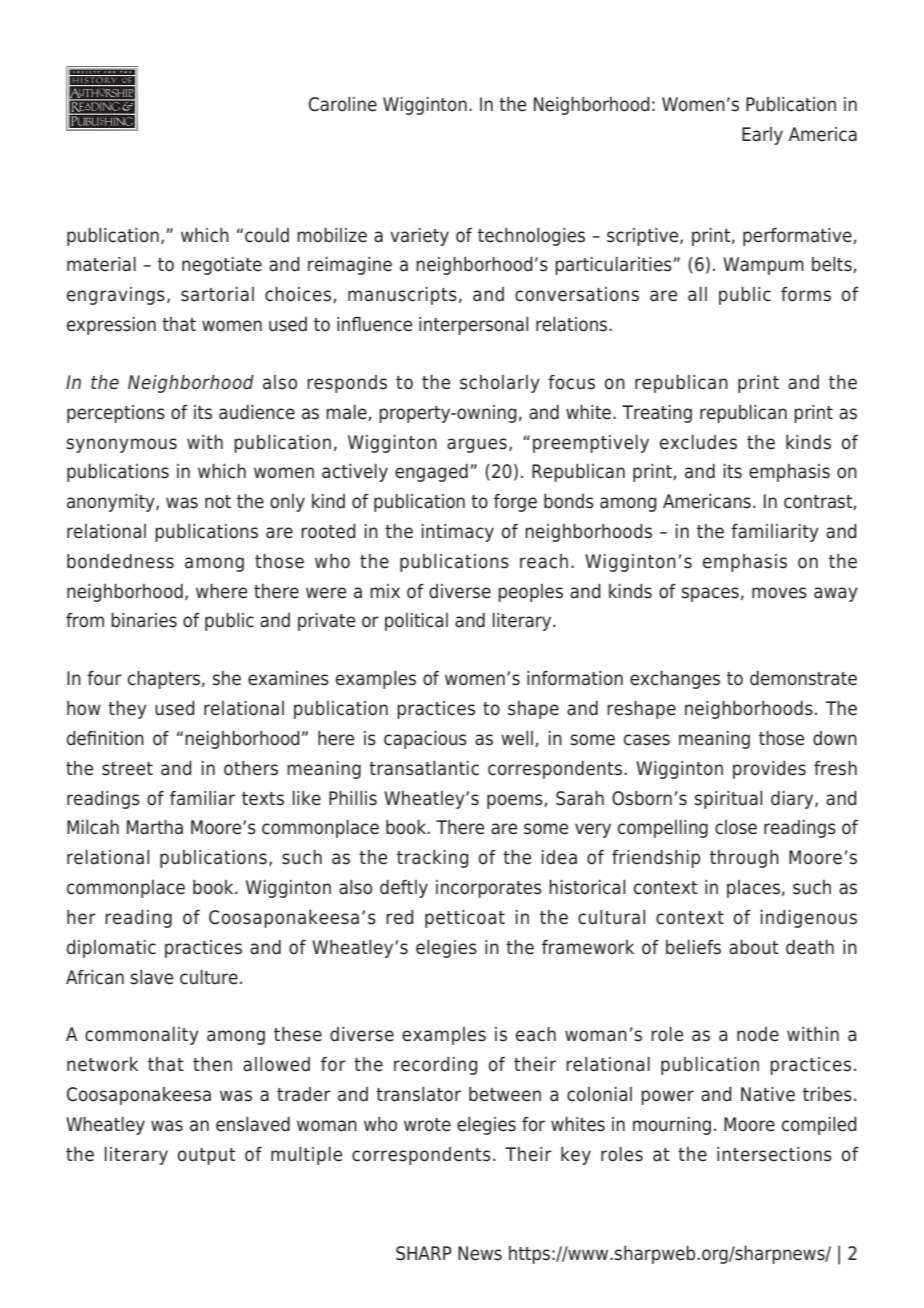 The image size is (924, 1308). I want to click on places, so click(753, 889).
